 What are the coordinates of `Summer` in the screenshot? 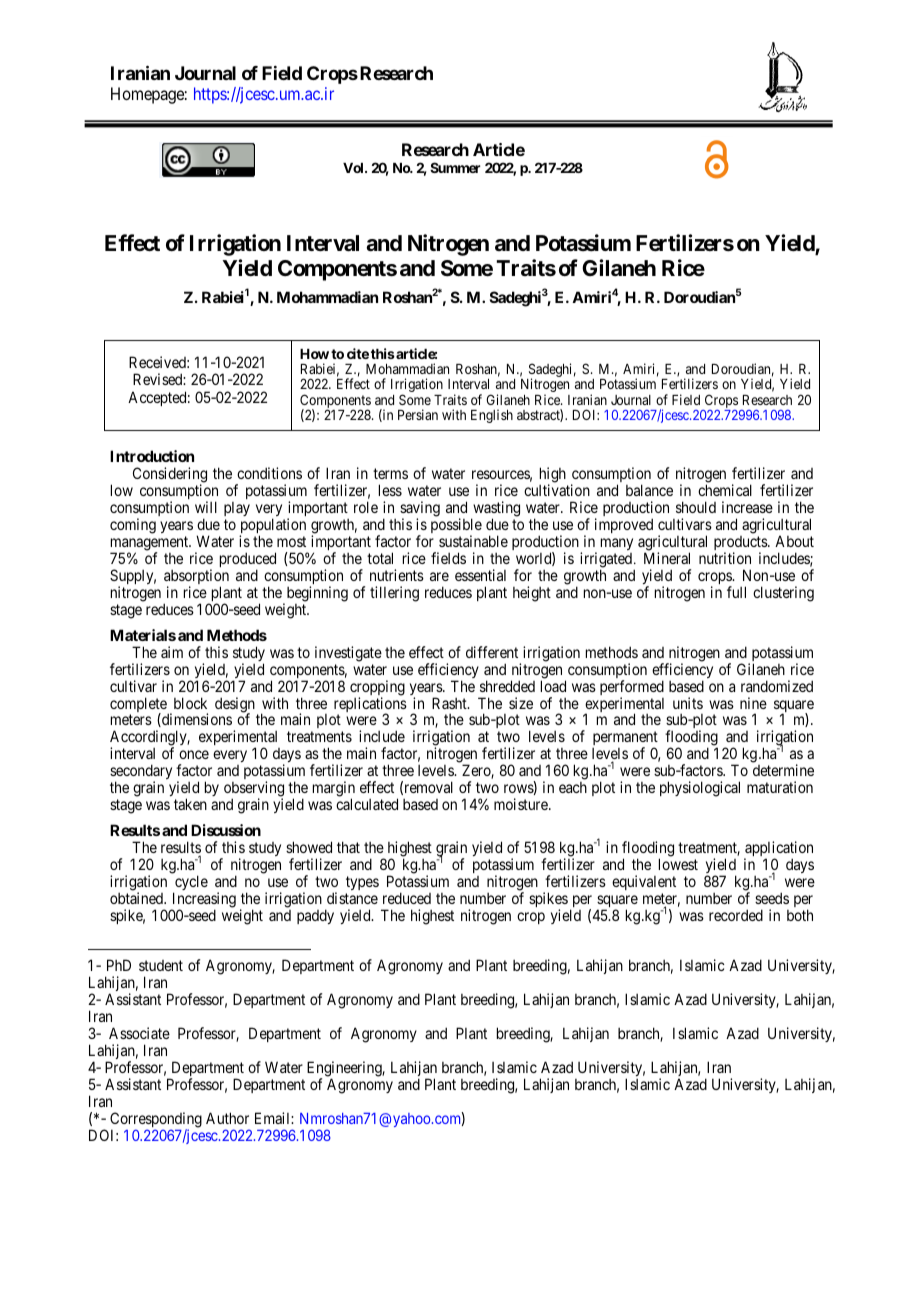 It's located at (455, 167).
